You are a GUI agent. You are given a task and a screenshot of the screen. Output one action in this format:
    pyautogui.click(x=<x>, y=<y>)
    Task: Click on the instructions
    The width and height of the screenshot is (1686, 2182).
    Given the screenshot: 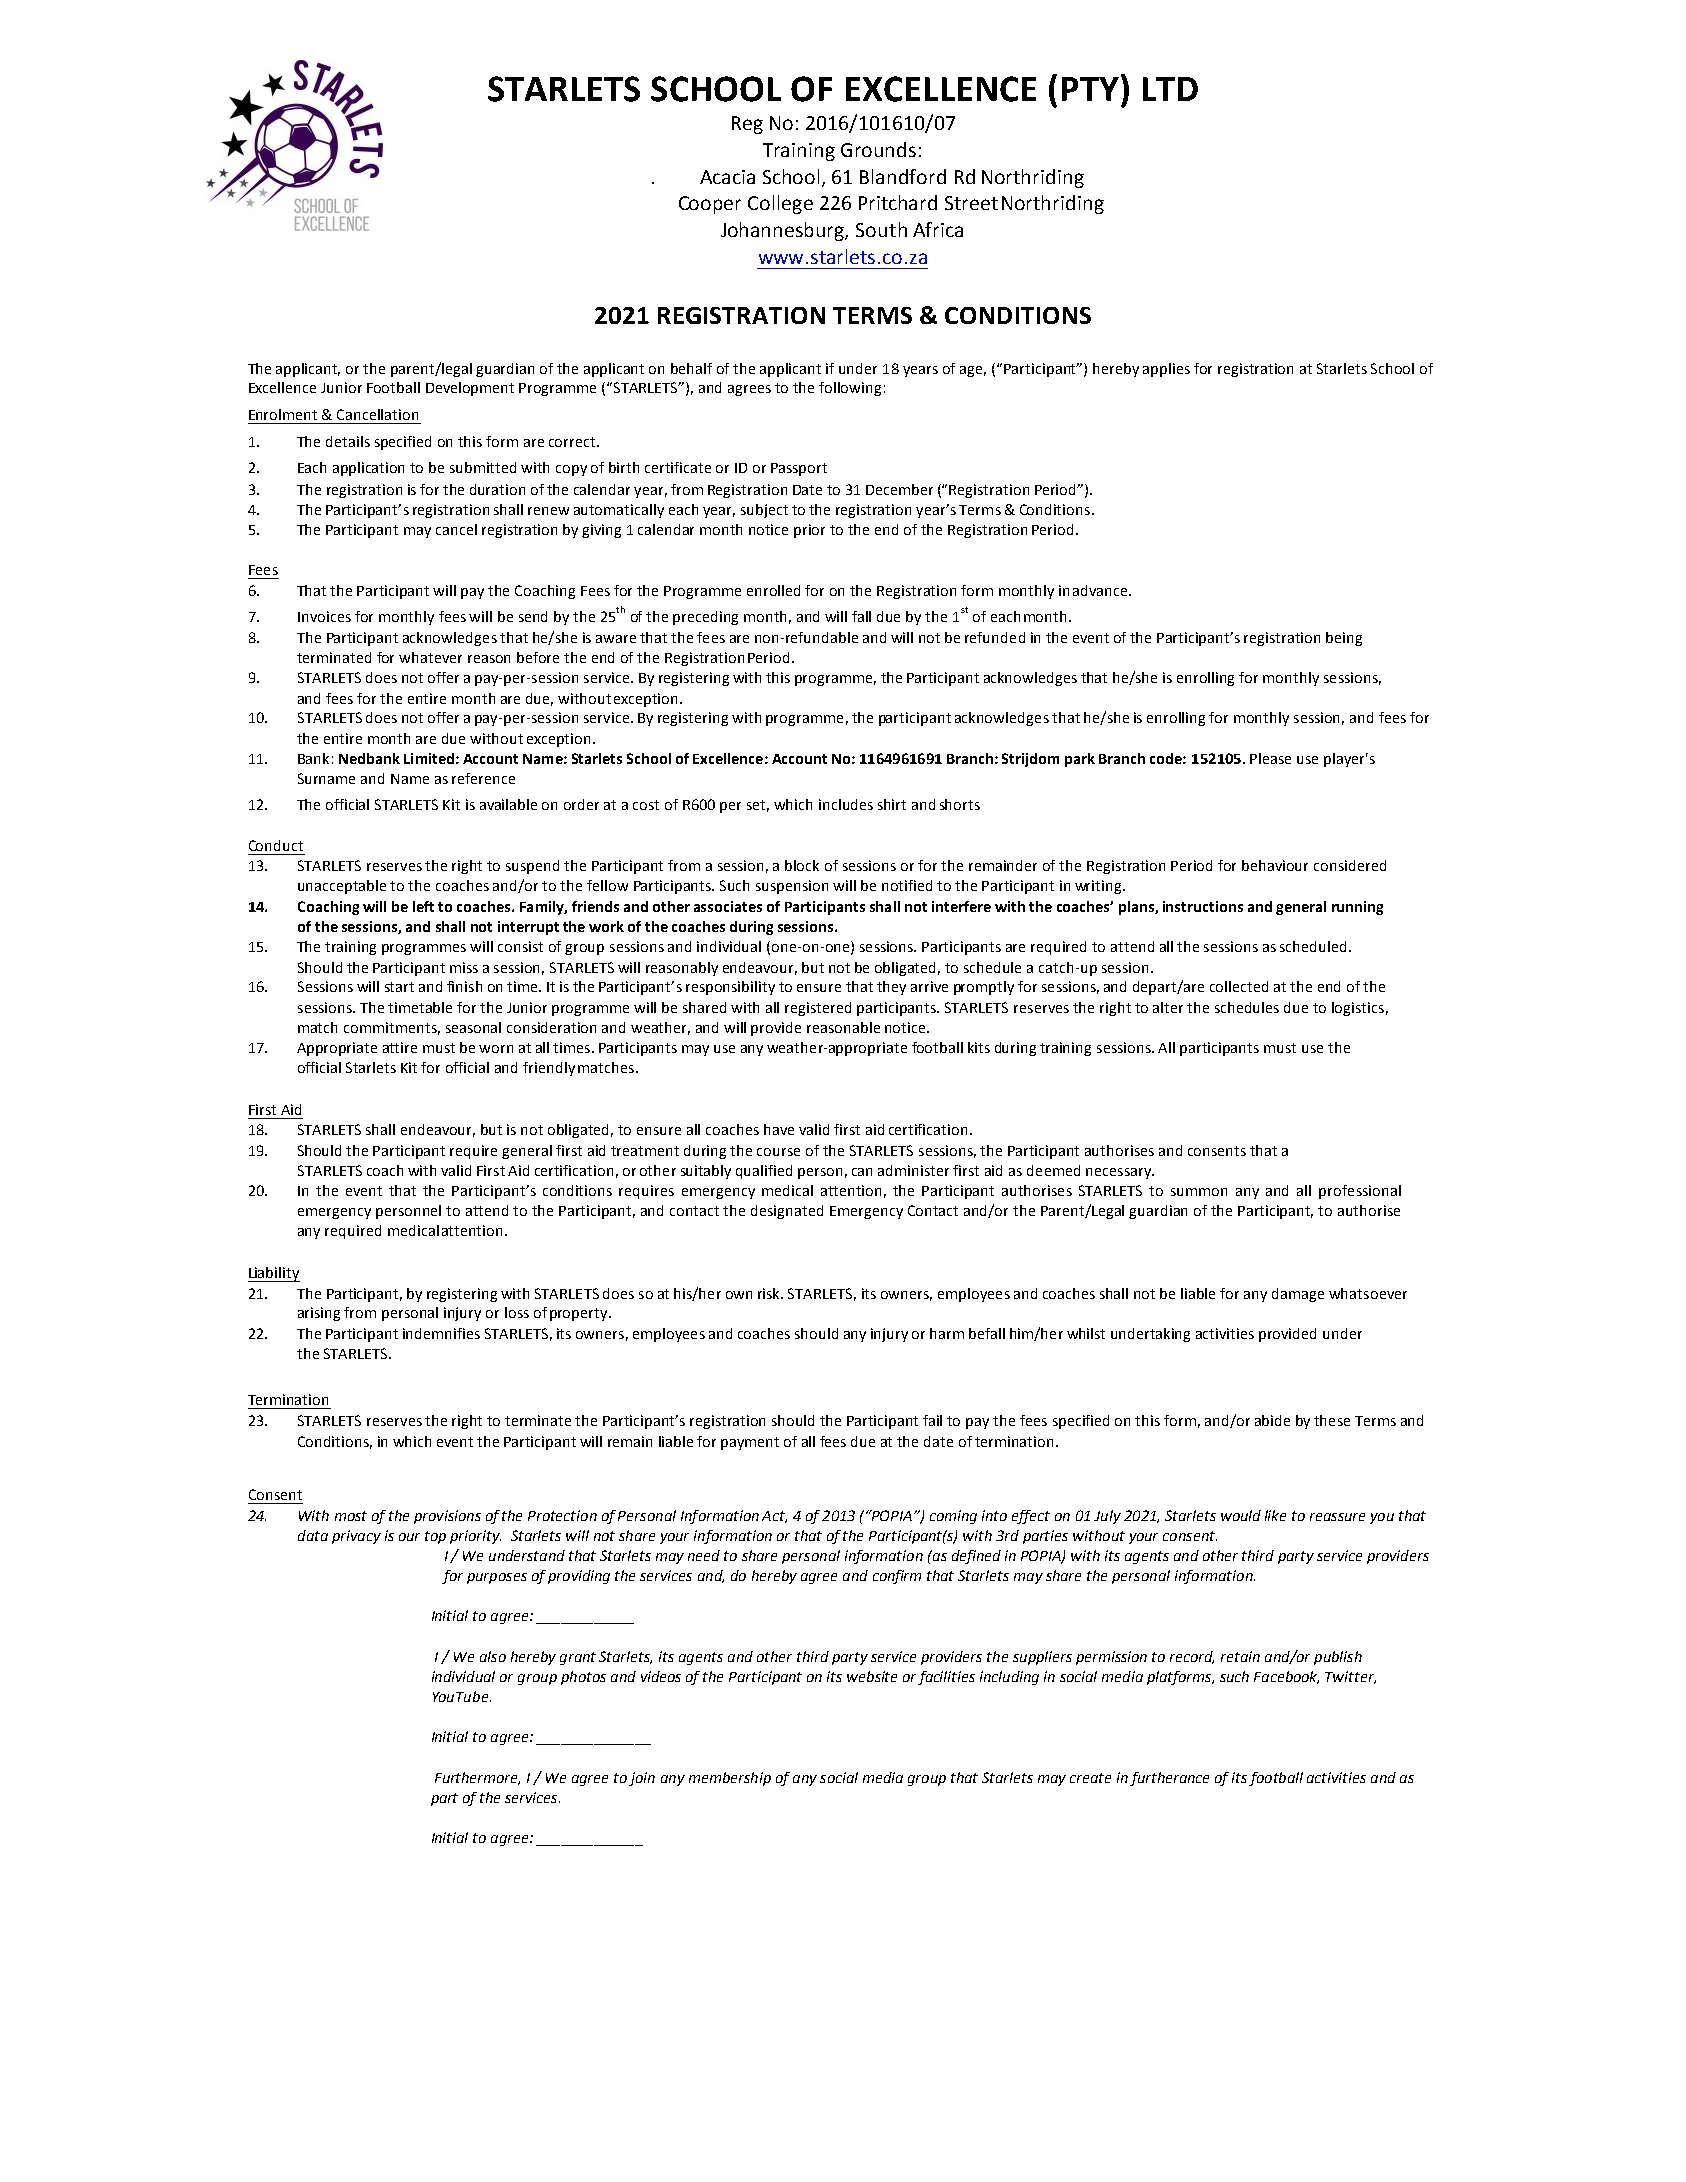 What is the action you would take?
    pyautogui.click(x=1203, y=906)
